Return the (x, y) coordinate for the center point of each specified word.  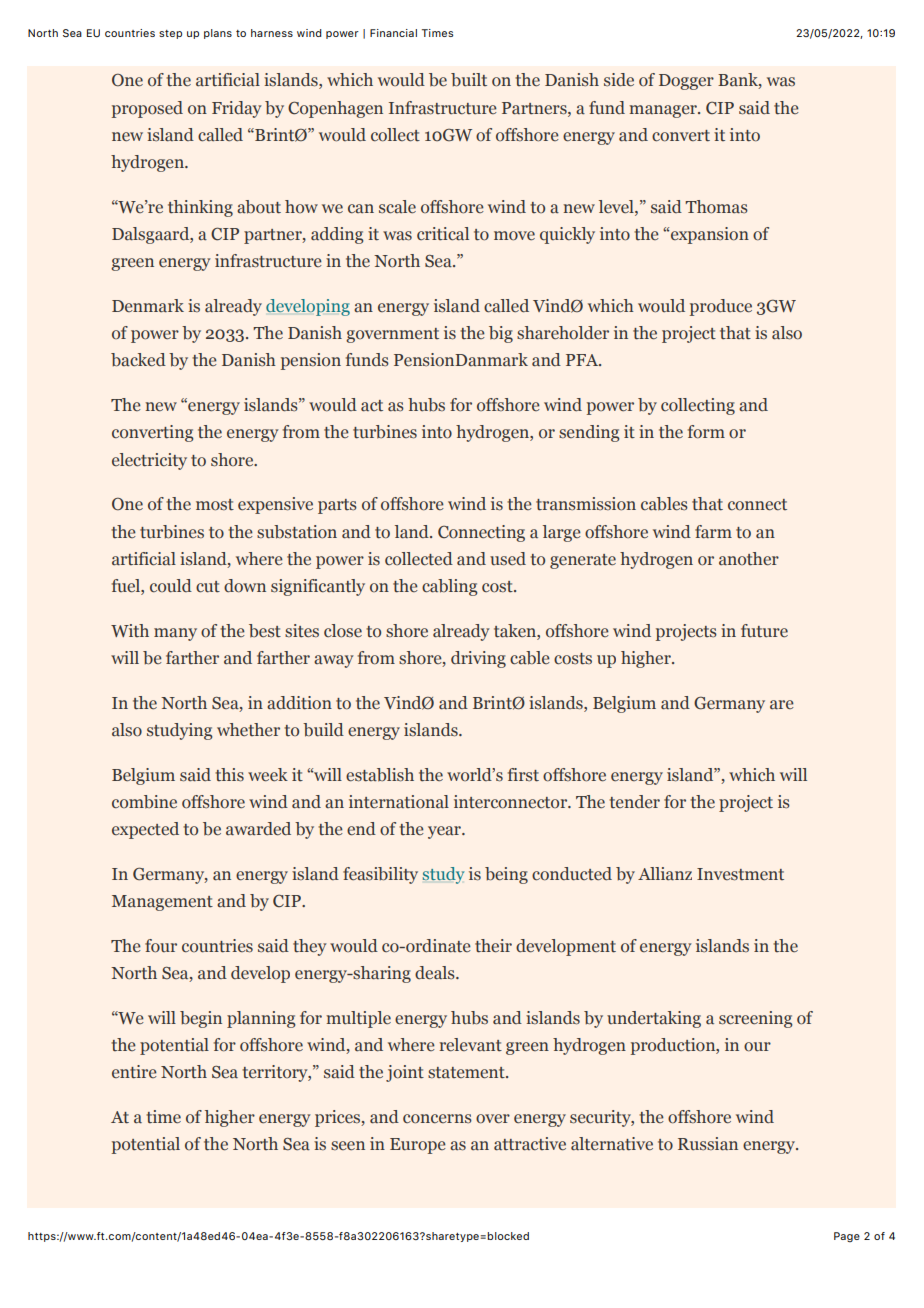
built (469, 80)
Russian (708, 1144)
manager (664, 111)
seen (348, 1145)
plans (218, 34)
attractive (530, 1144)
